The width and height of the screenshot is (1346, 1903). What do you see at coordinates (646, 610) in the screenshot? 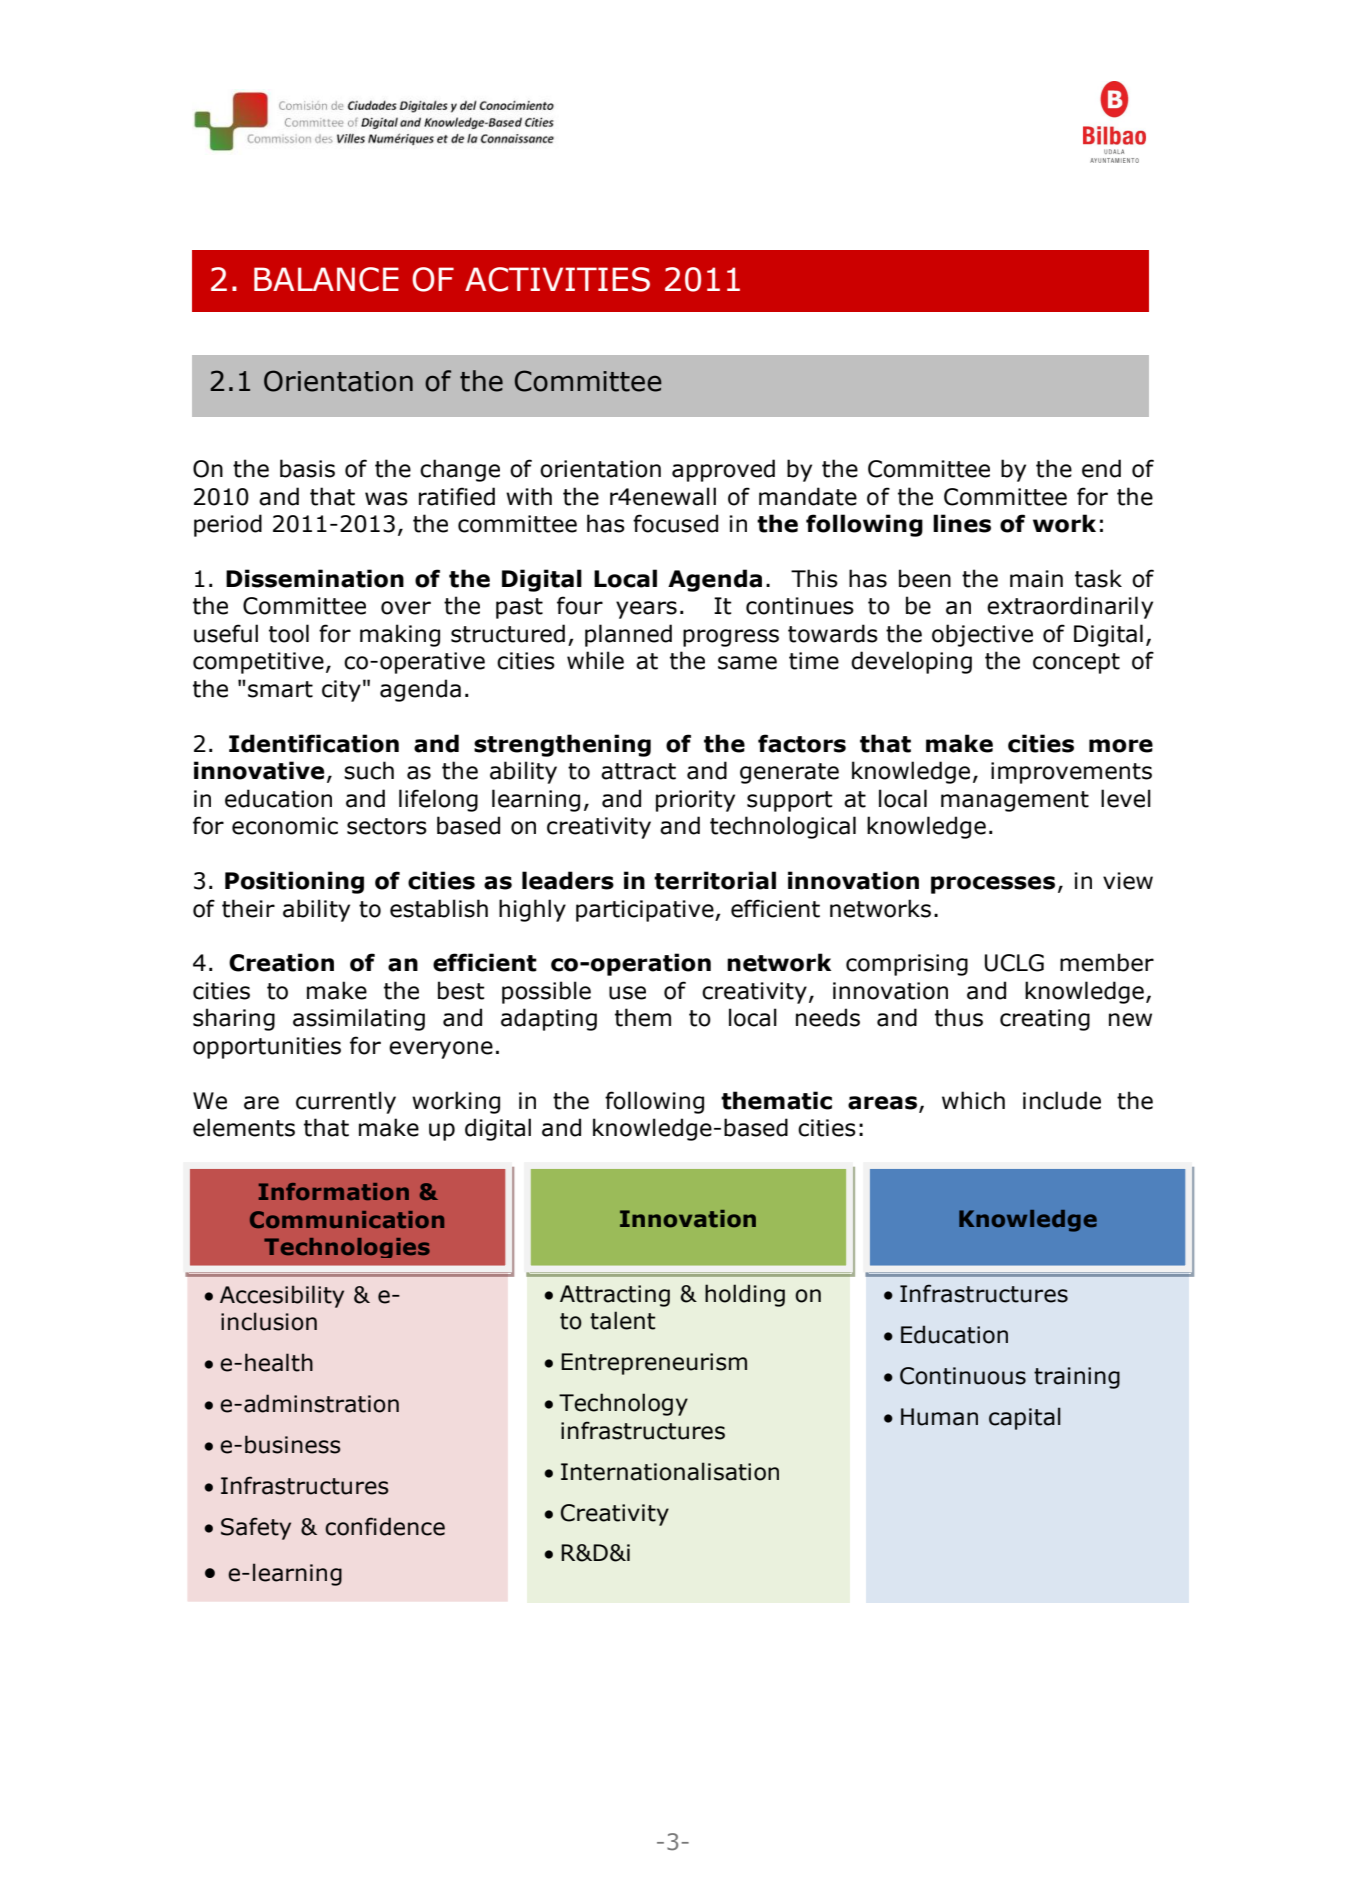
I see `years` at bounding box center [646, 610].
